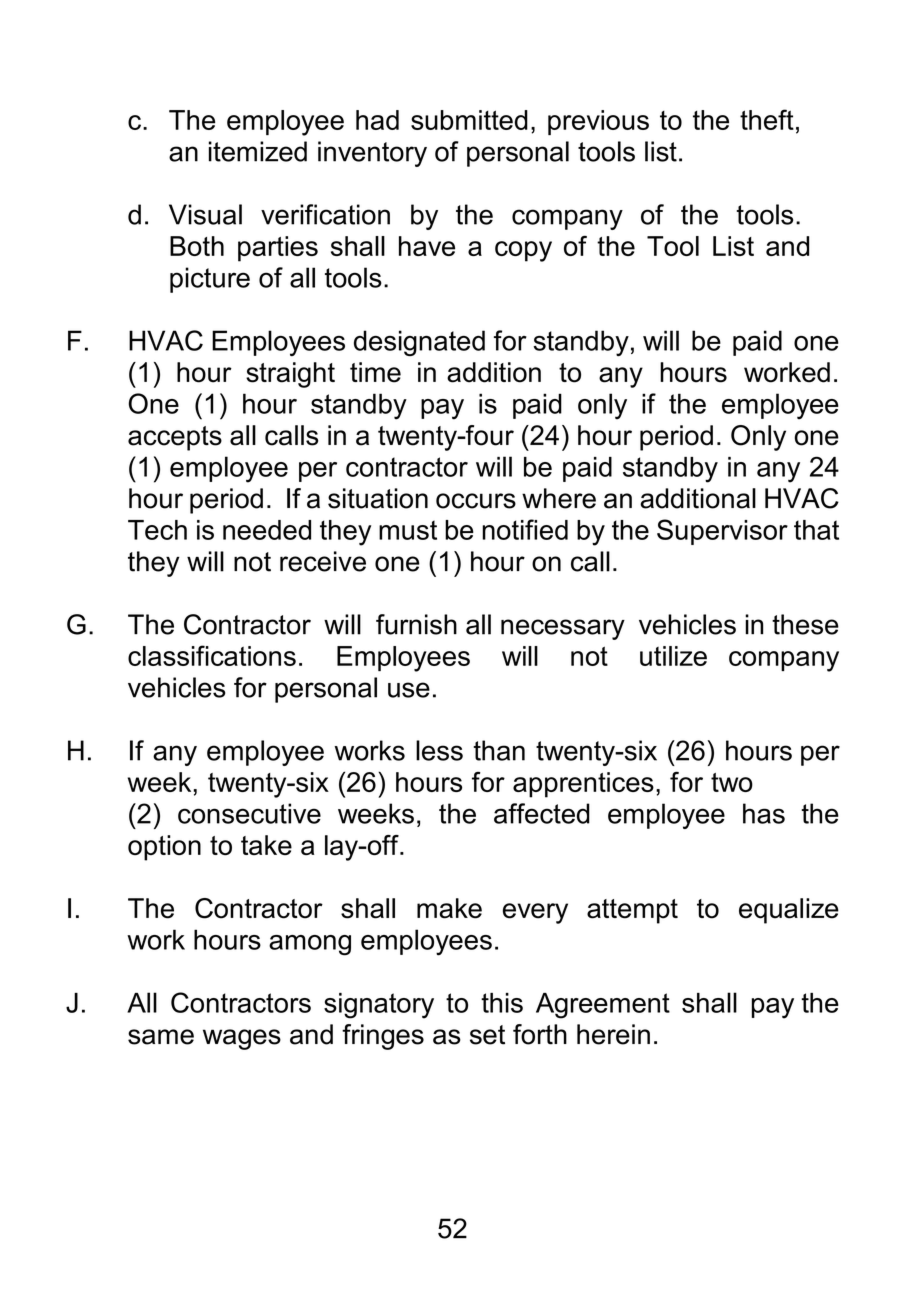 The height and width of the screenshot is (1316, 905). I want to click on submitted, so click(469, 120).
